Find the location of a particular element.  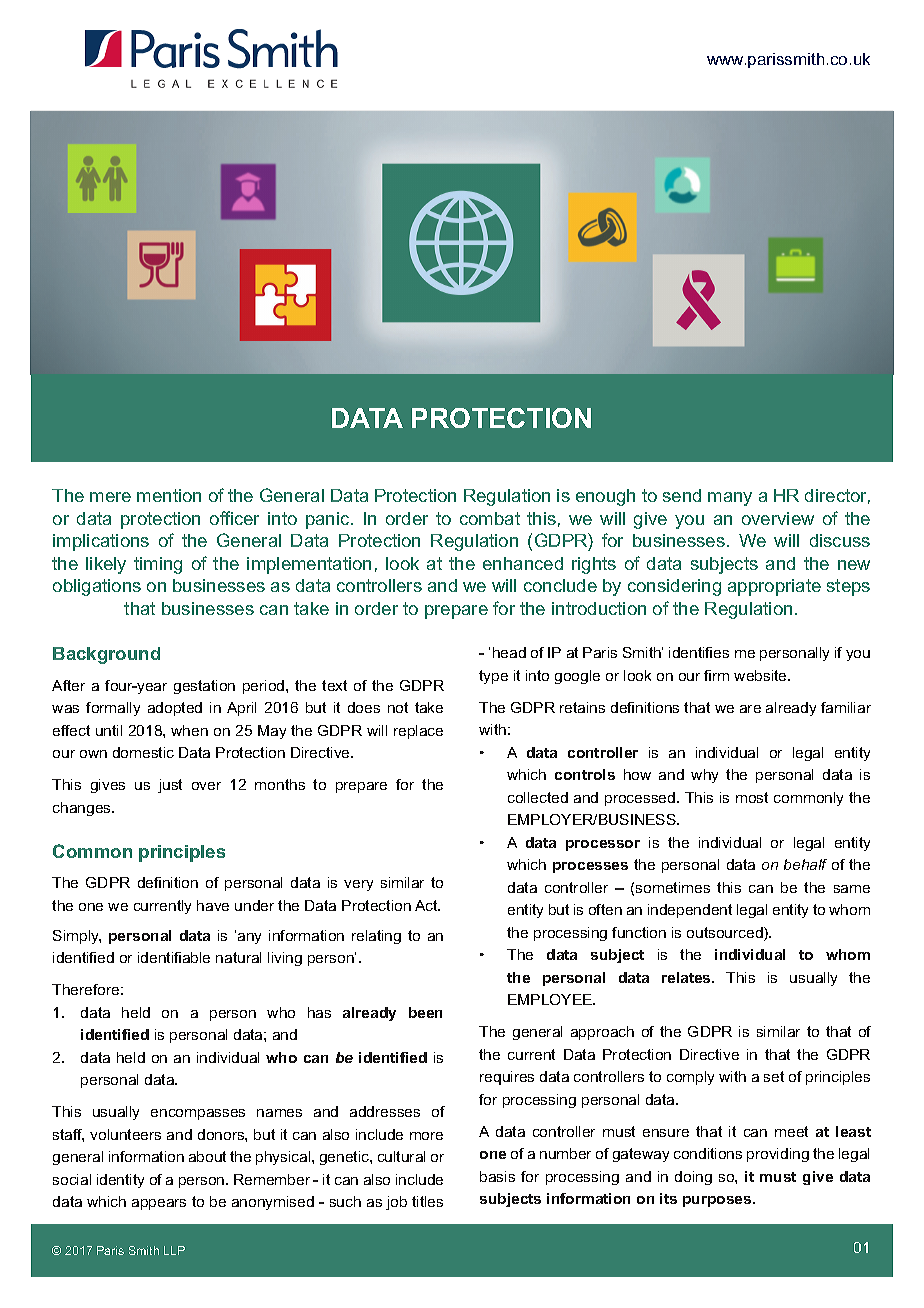

purposes is located at coordinates (718, 1201).
